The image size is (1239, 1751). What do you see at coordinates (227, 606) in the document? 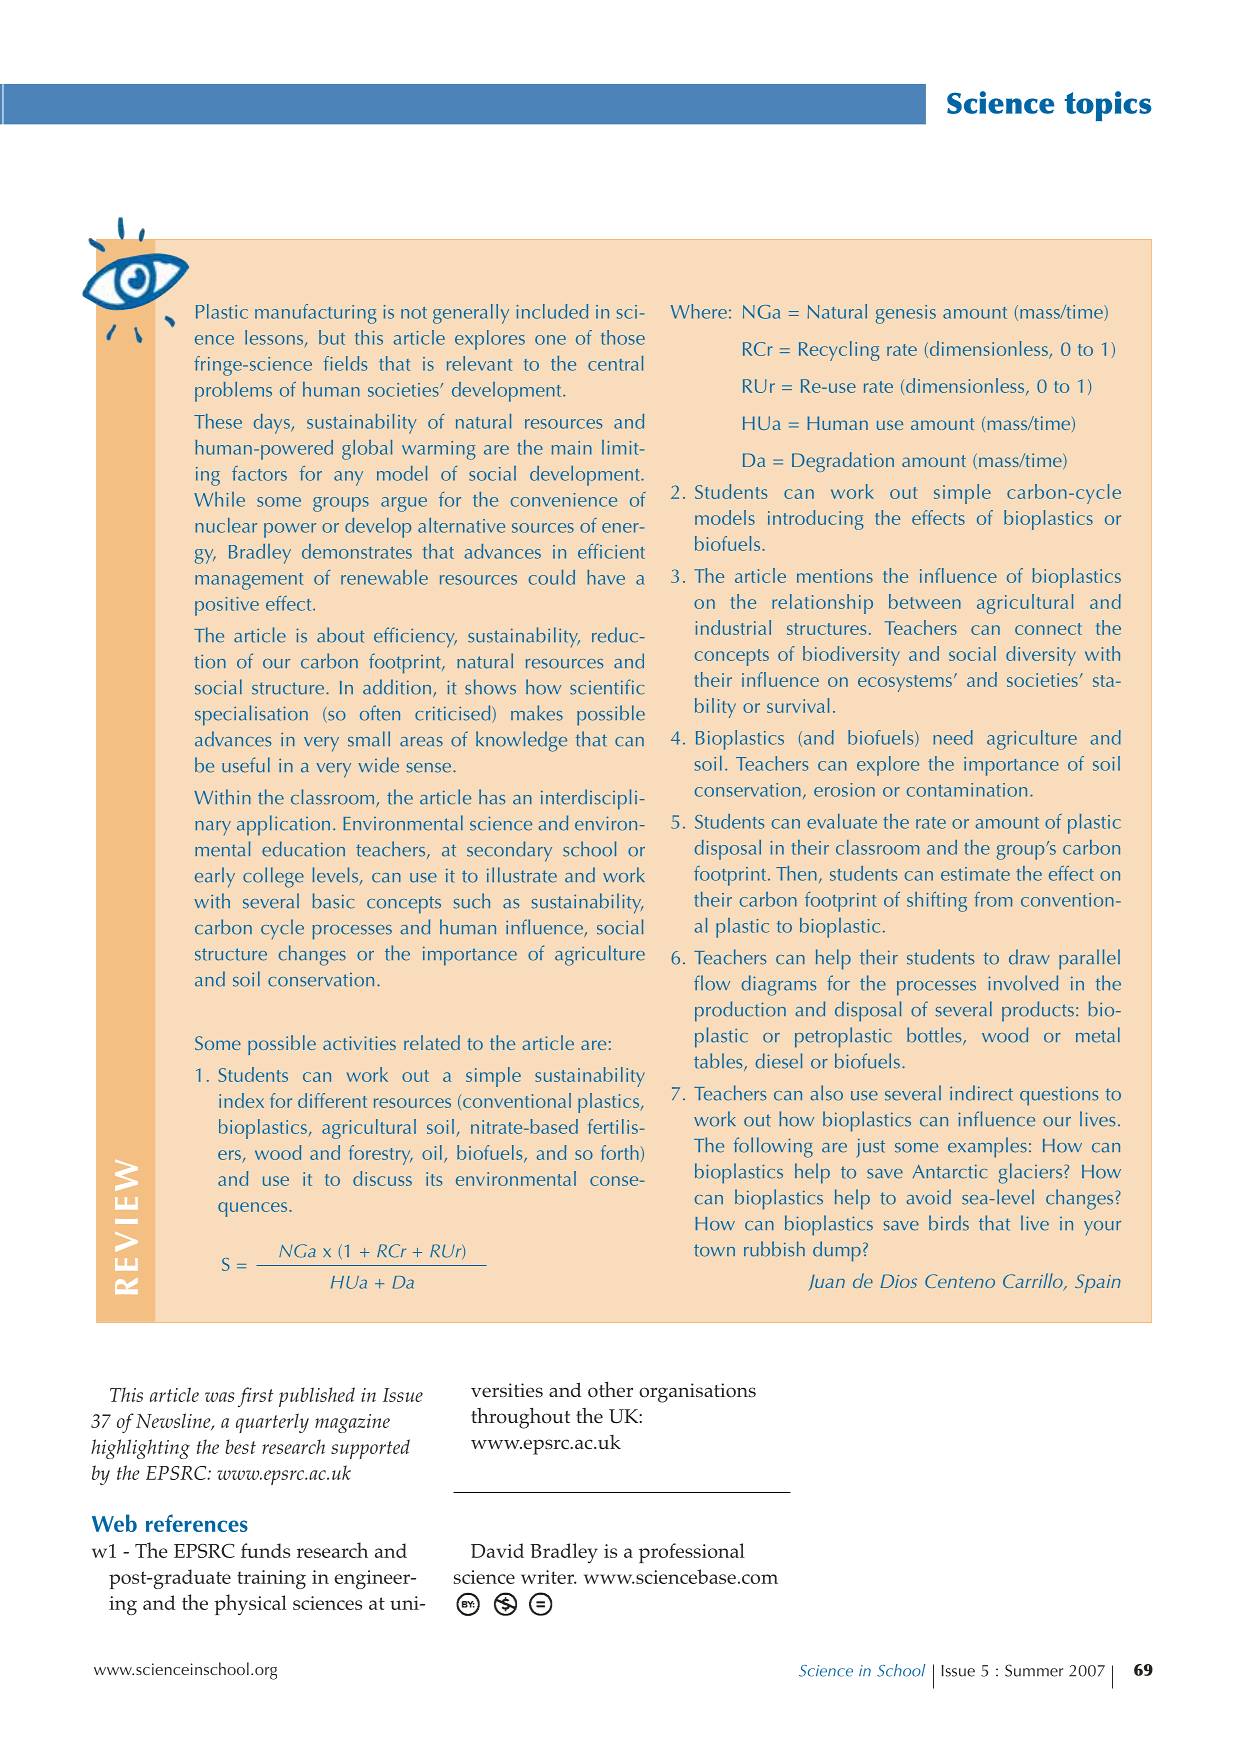
I see `positive` at bounding box center [227, 606].
